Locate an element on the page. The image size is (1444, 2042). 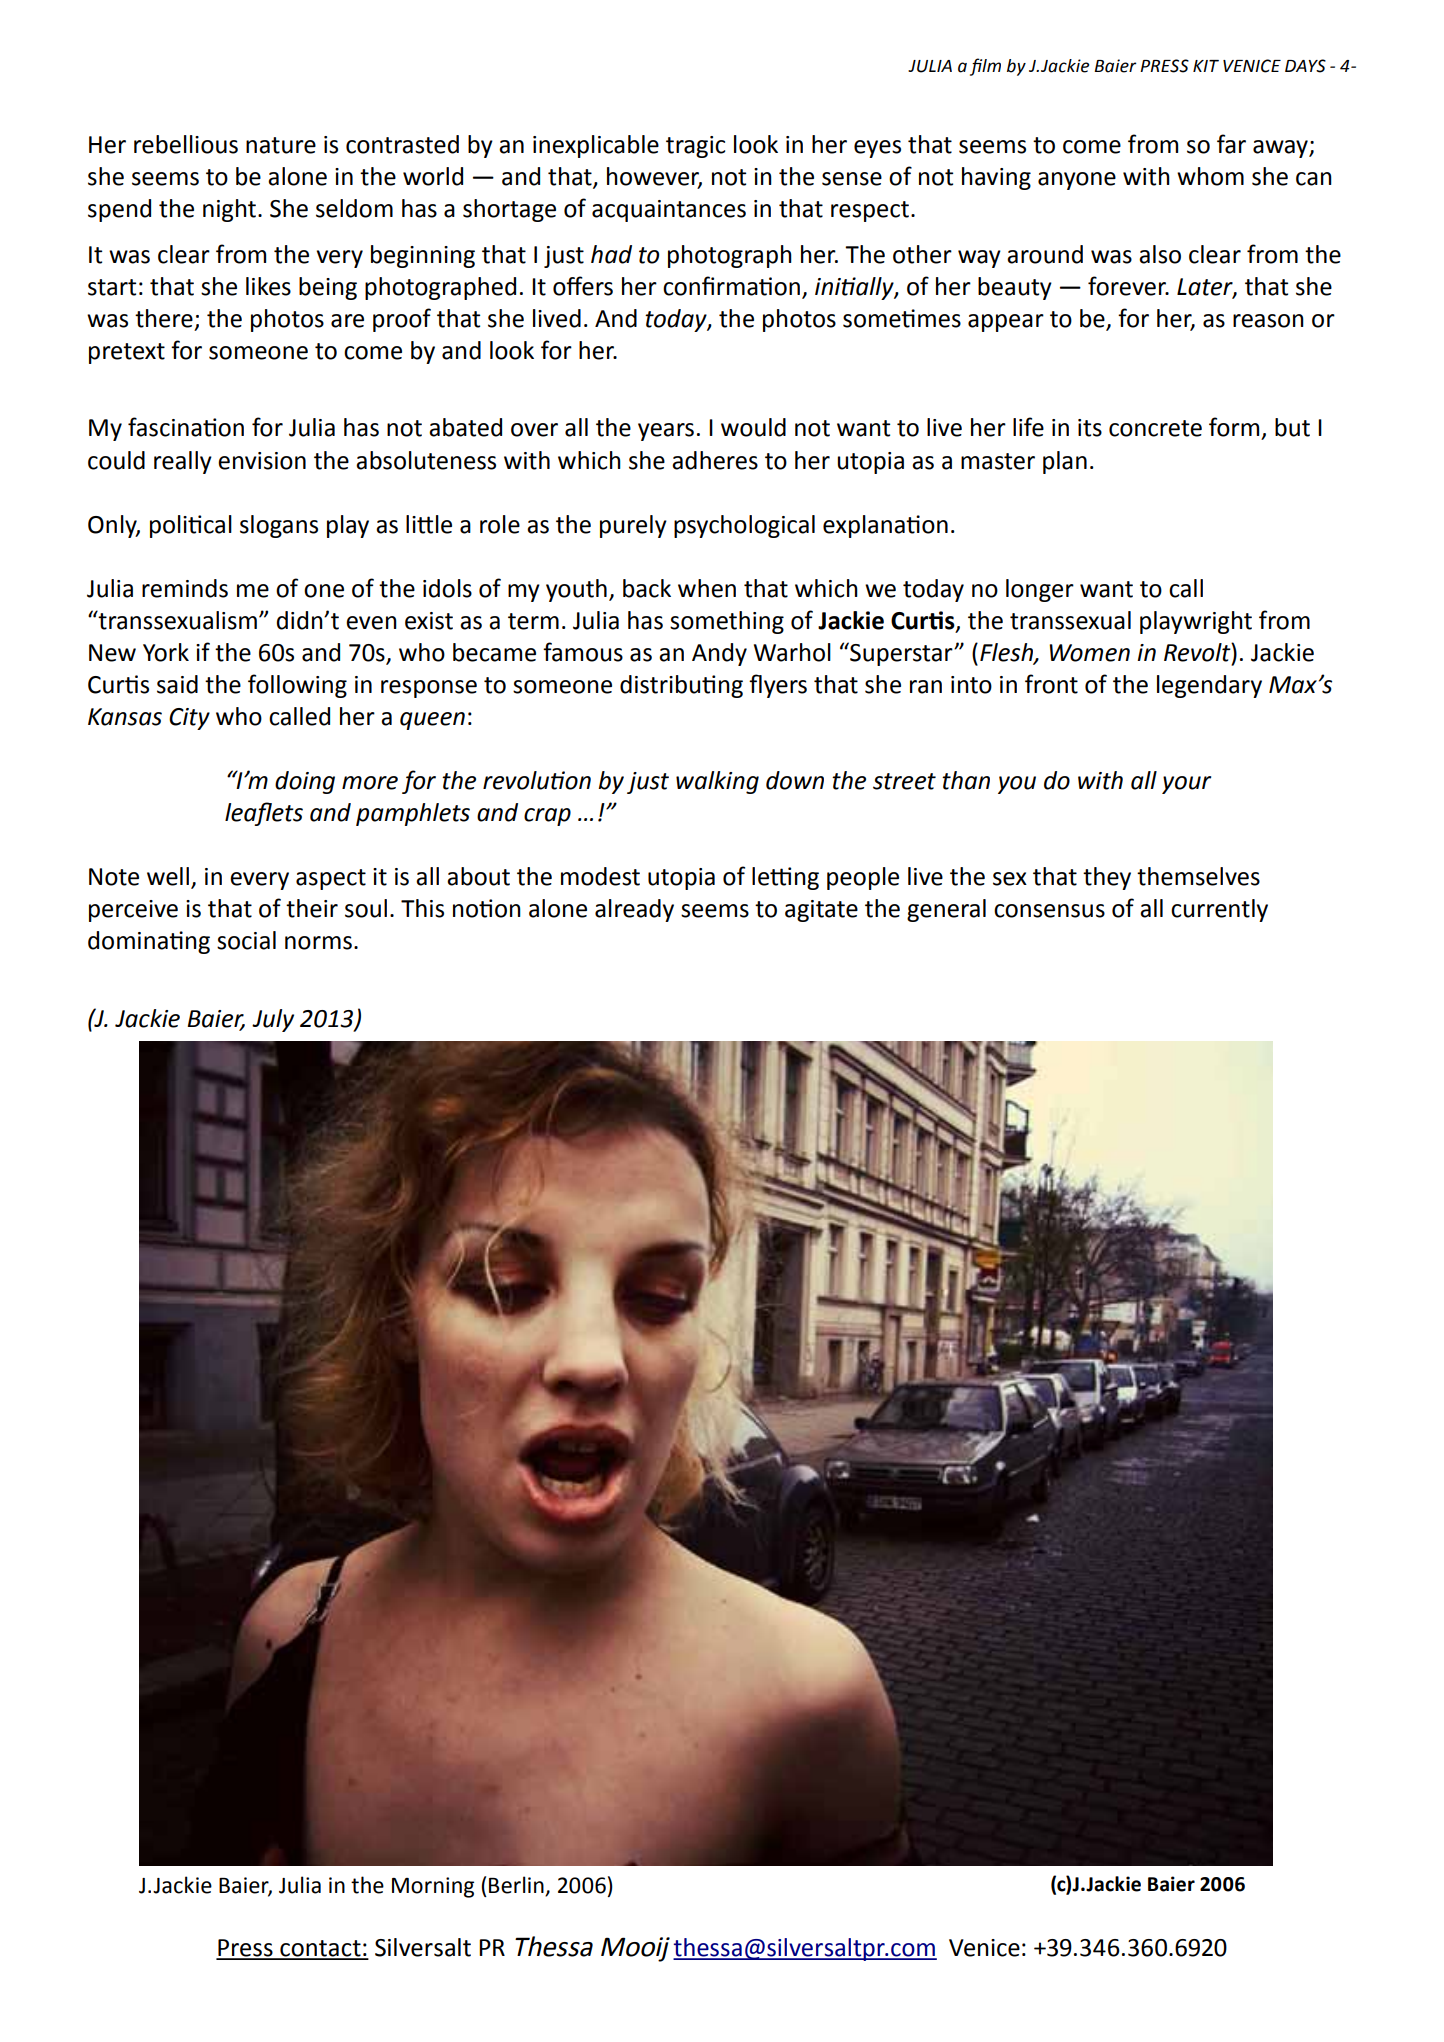
currently is located at coordinates (1219, 910).
